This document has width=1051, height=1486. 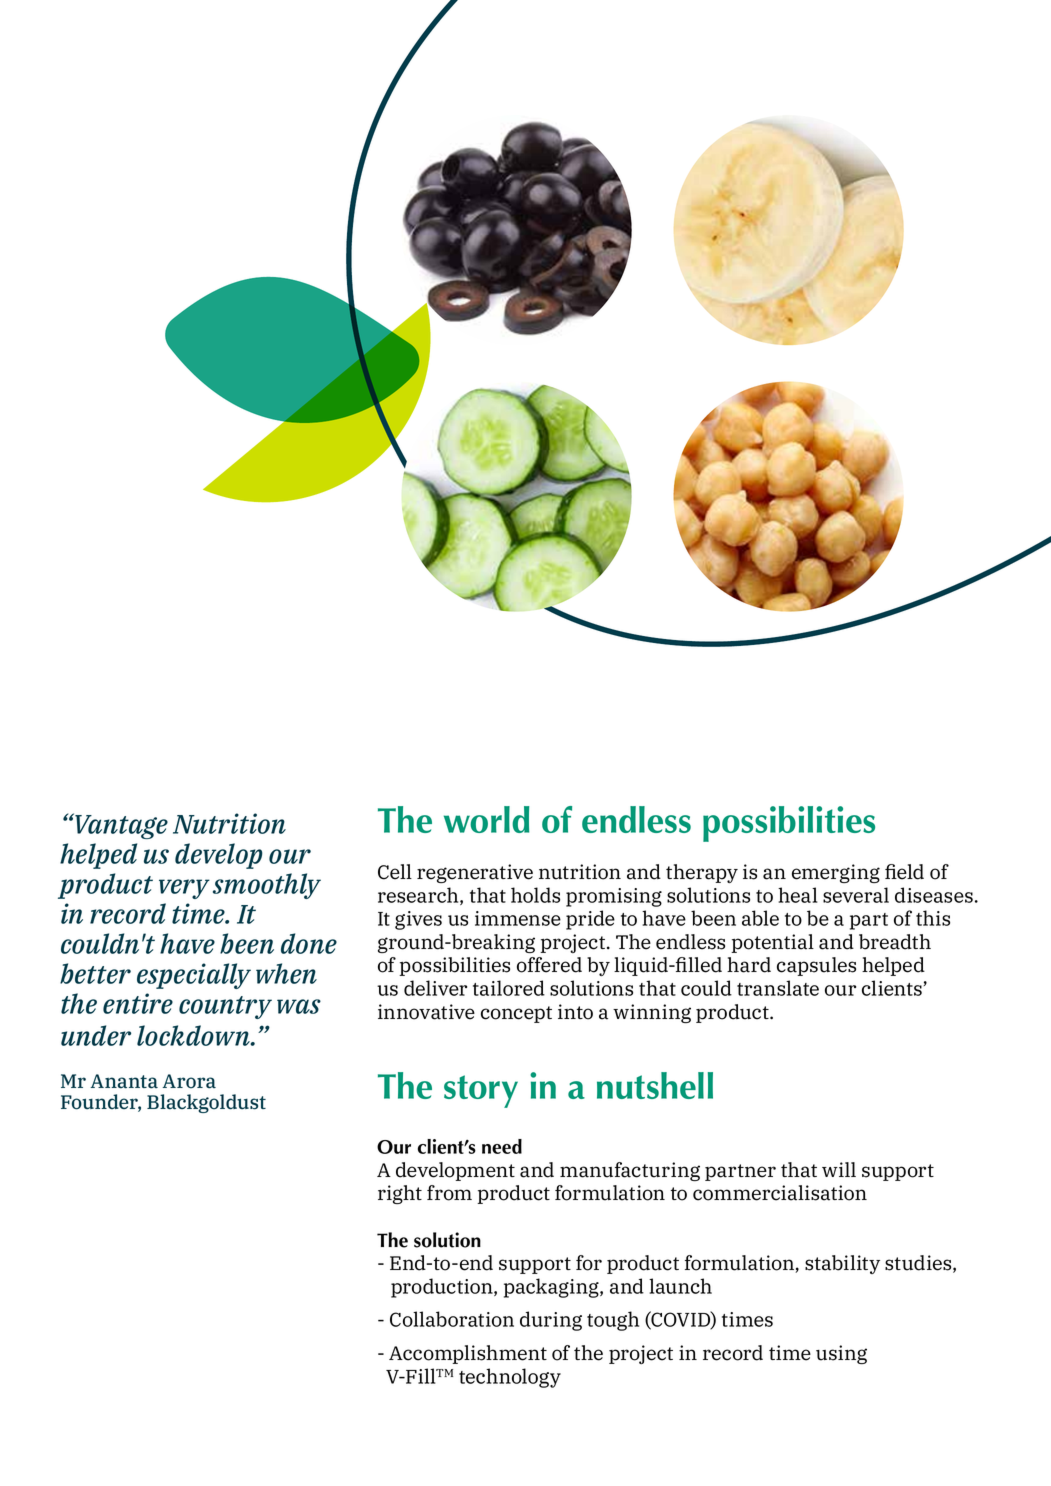 What do you see at coordinates (486, 819) in the document?
I see `world` at bounding box center [486, 819].
